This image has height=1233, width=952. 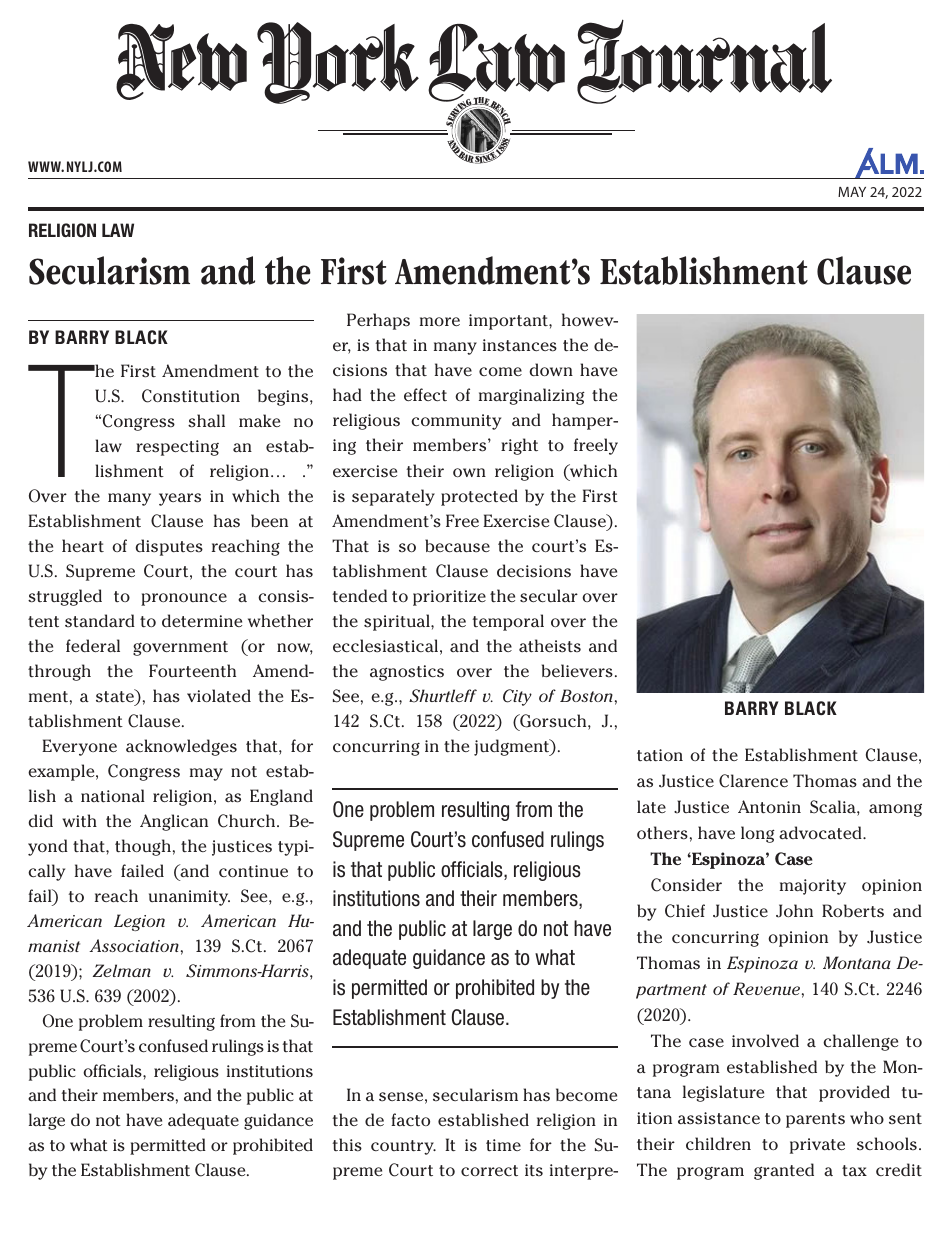 I want to click on Clarence, so click(x=753, y=781).
